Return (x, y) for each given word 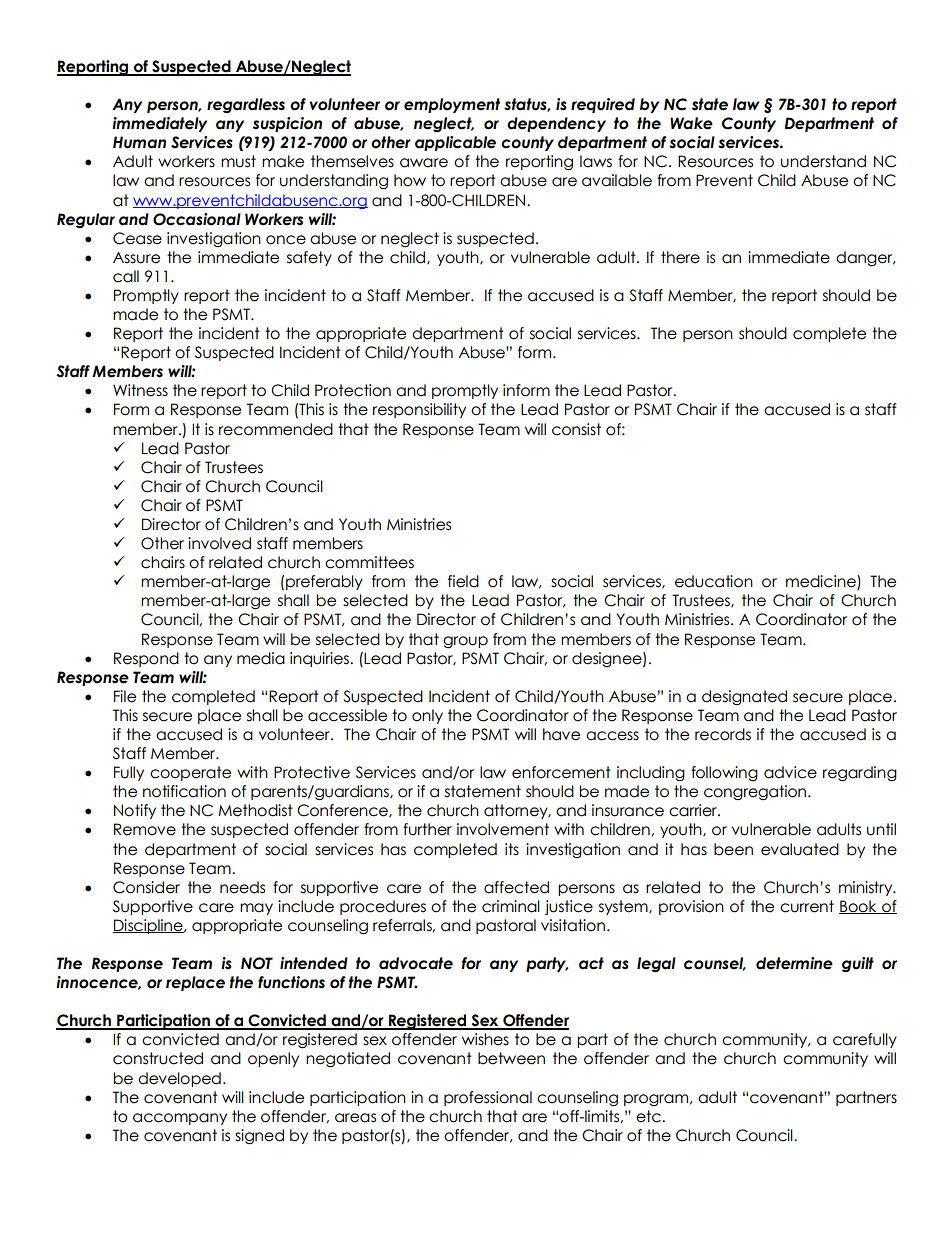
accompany (180, 1119)
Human (139, 142)
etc (649, 1116)
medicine (822, 582)
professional (488, 1098)
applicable (455, 143)
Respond (146, 659)
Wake (691, 123)
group (465, 642)
